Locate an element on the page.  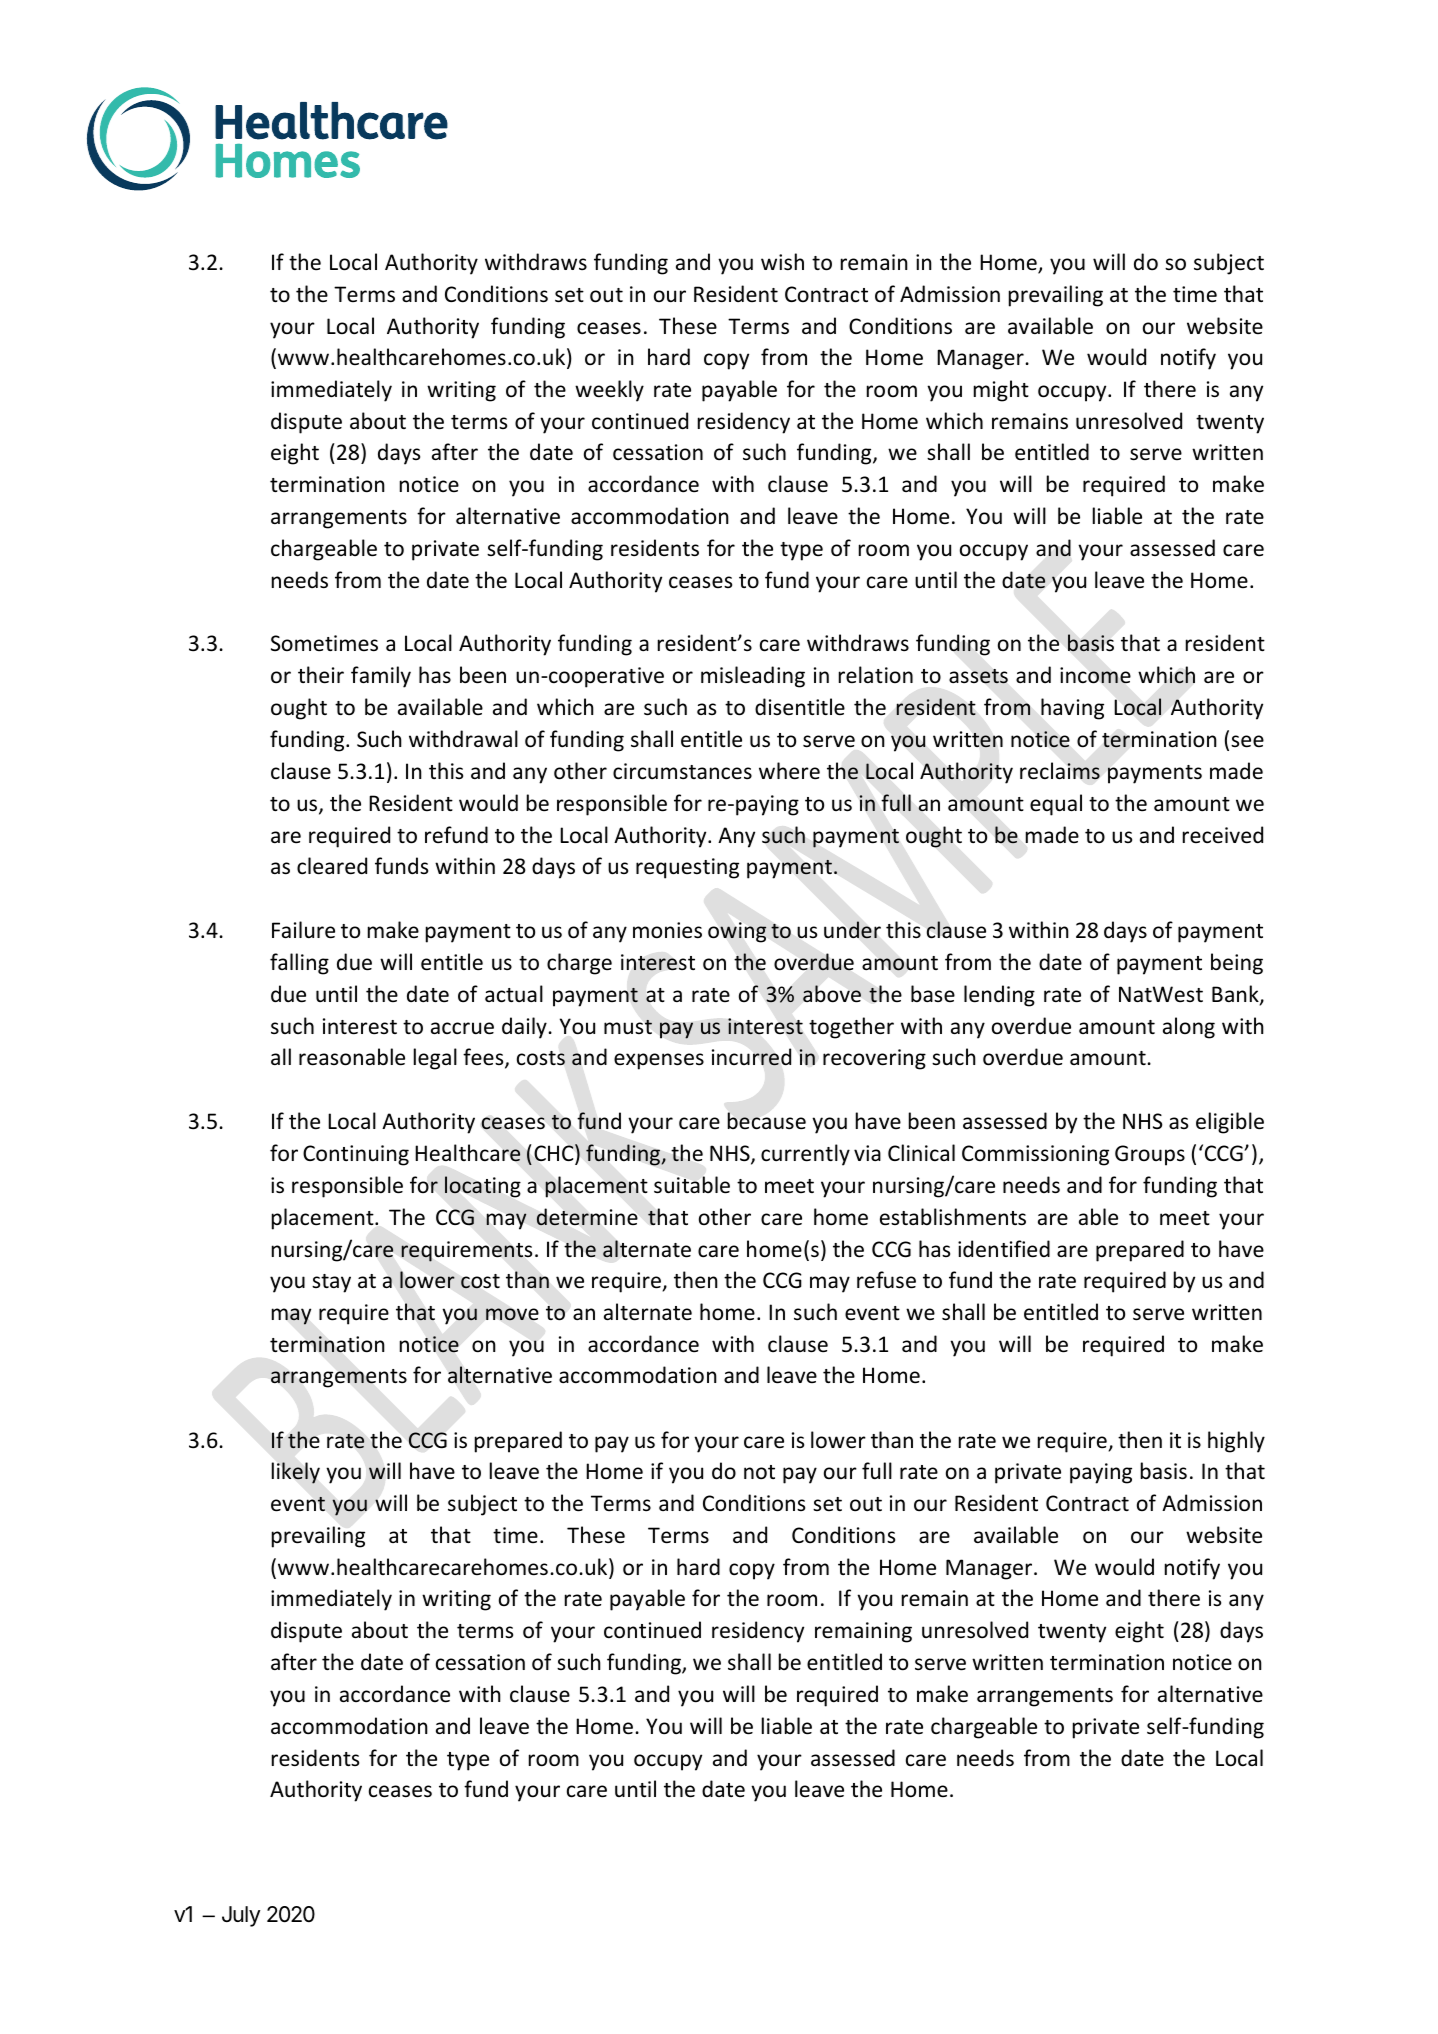
requesting is located at coordinates (687, 868).
